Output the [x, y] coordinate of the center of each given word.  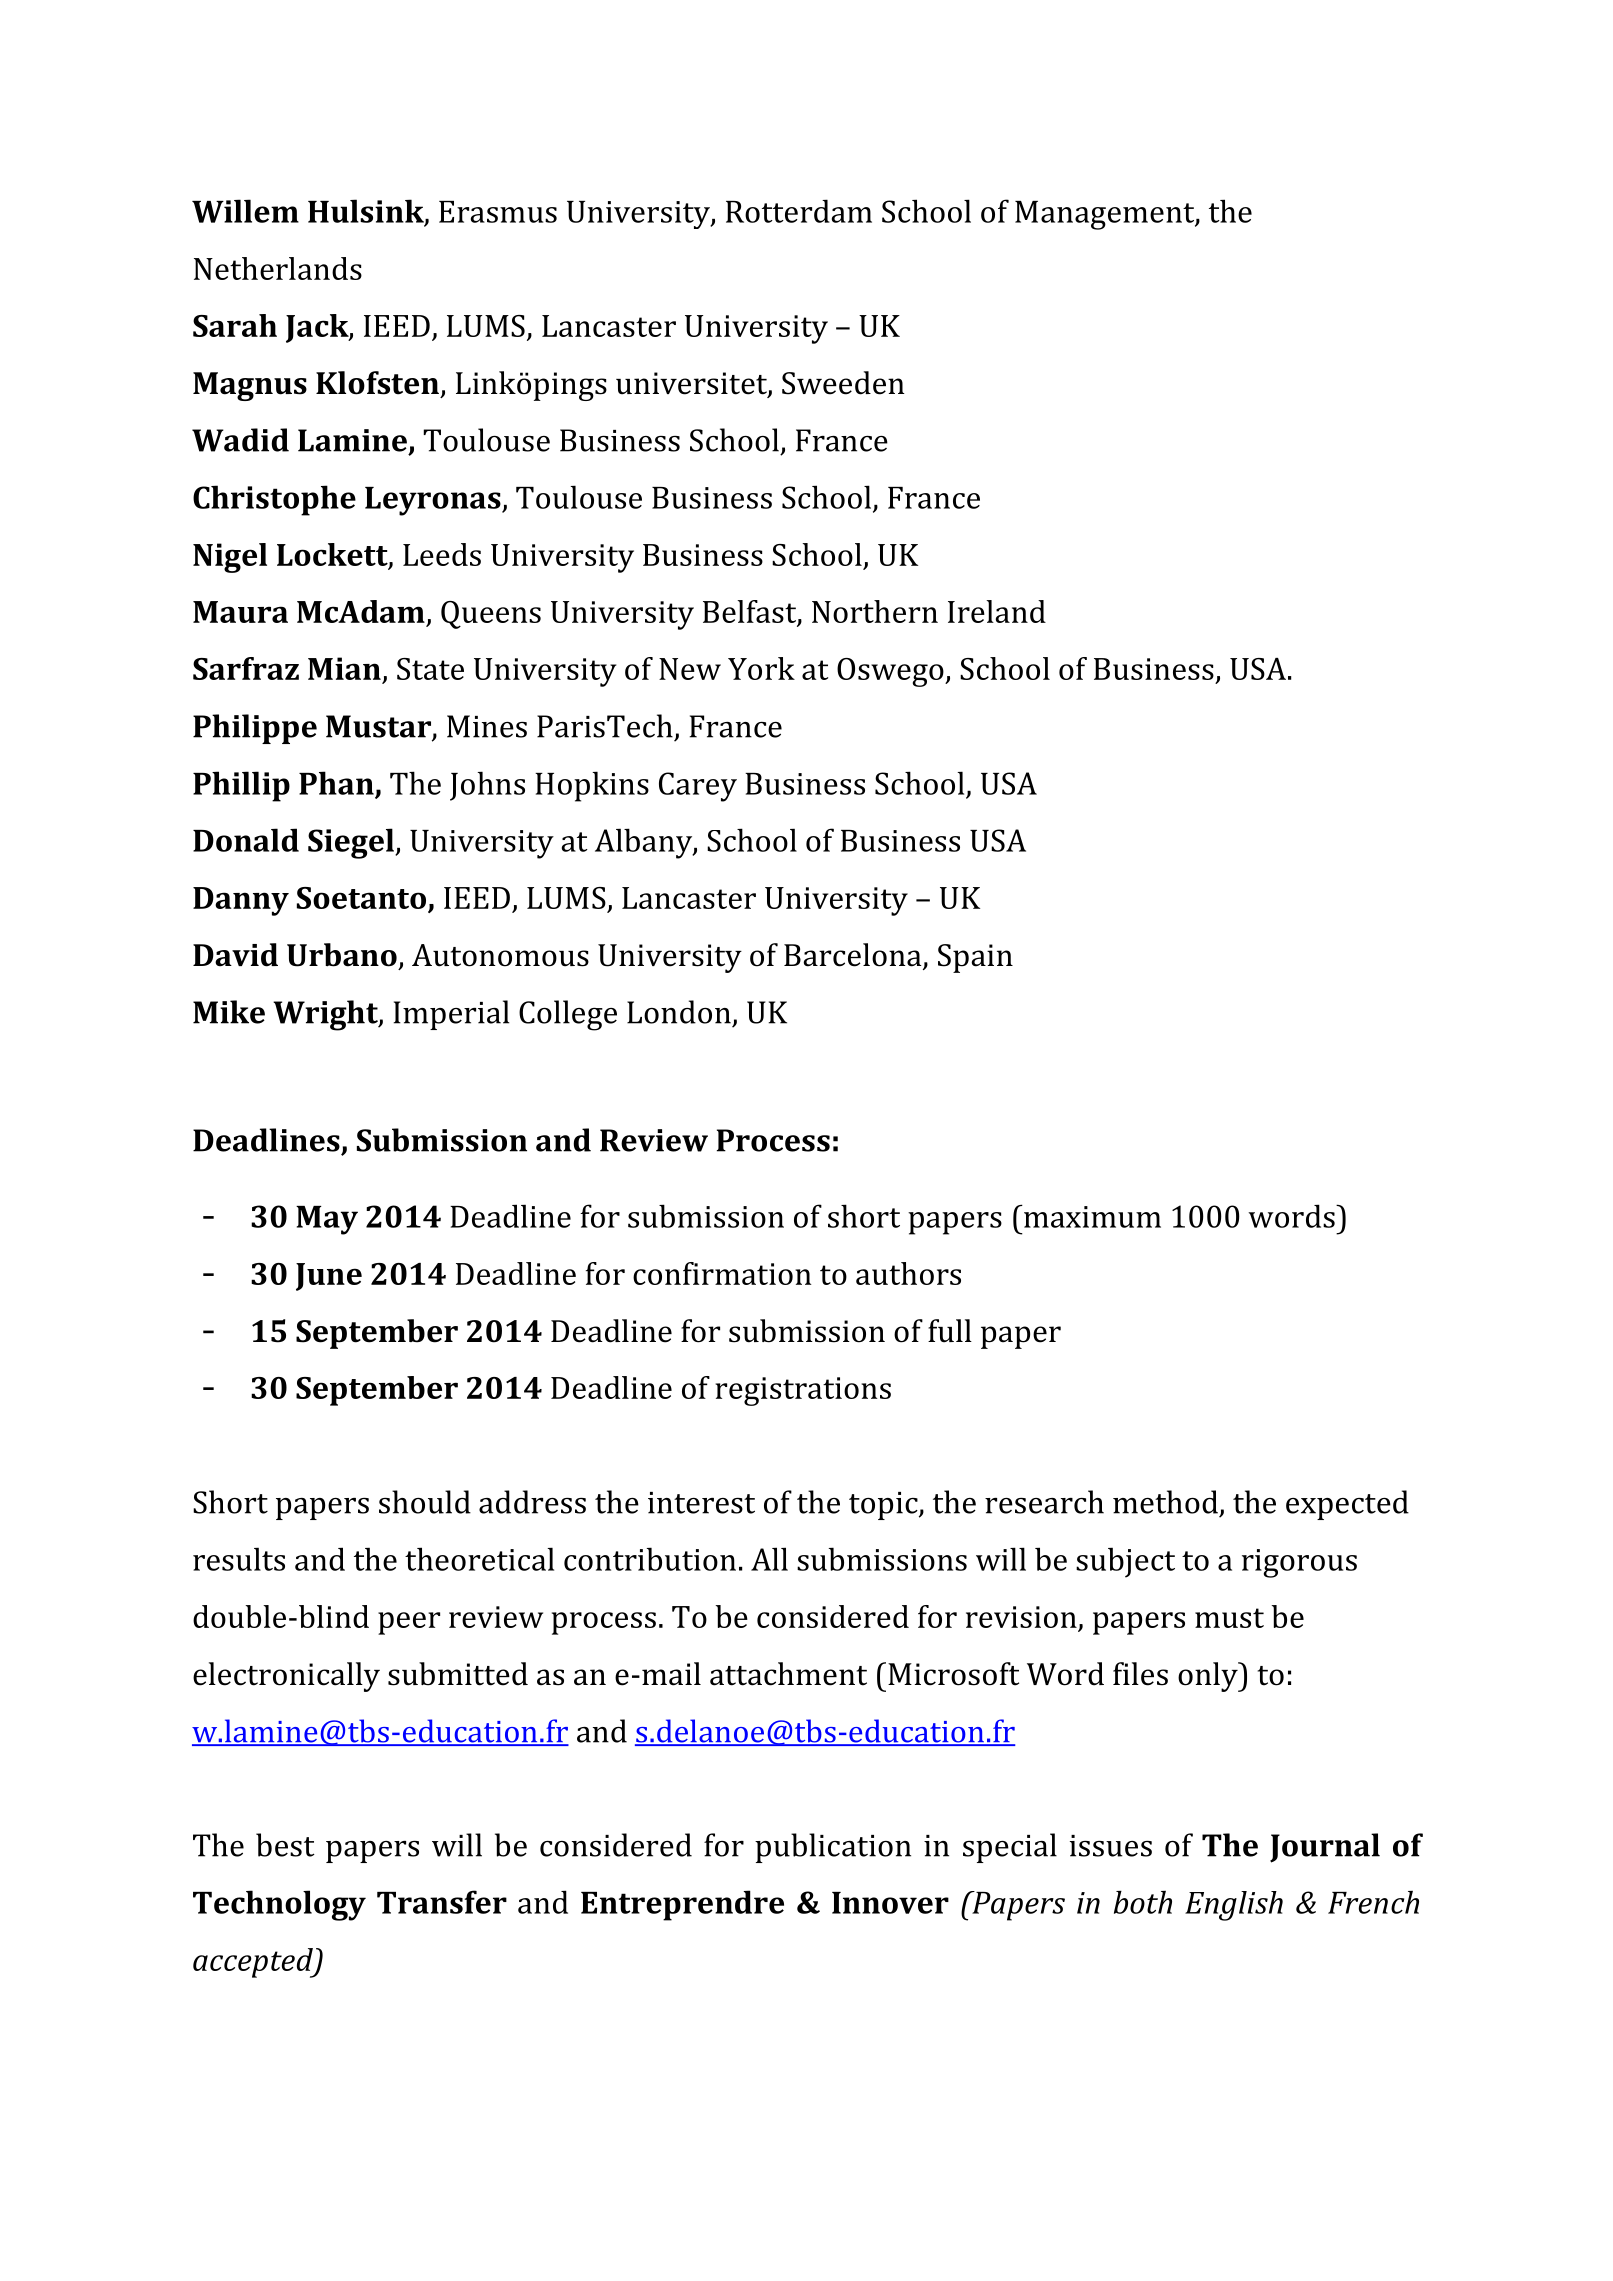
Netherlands [278, 268]
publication [833, 1848]
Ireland [997, 611]
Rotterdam [799, 211]
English [1234, 1906]
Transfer [442, 1902]
